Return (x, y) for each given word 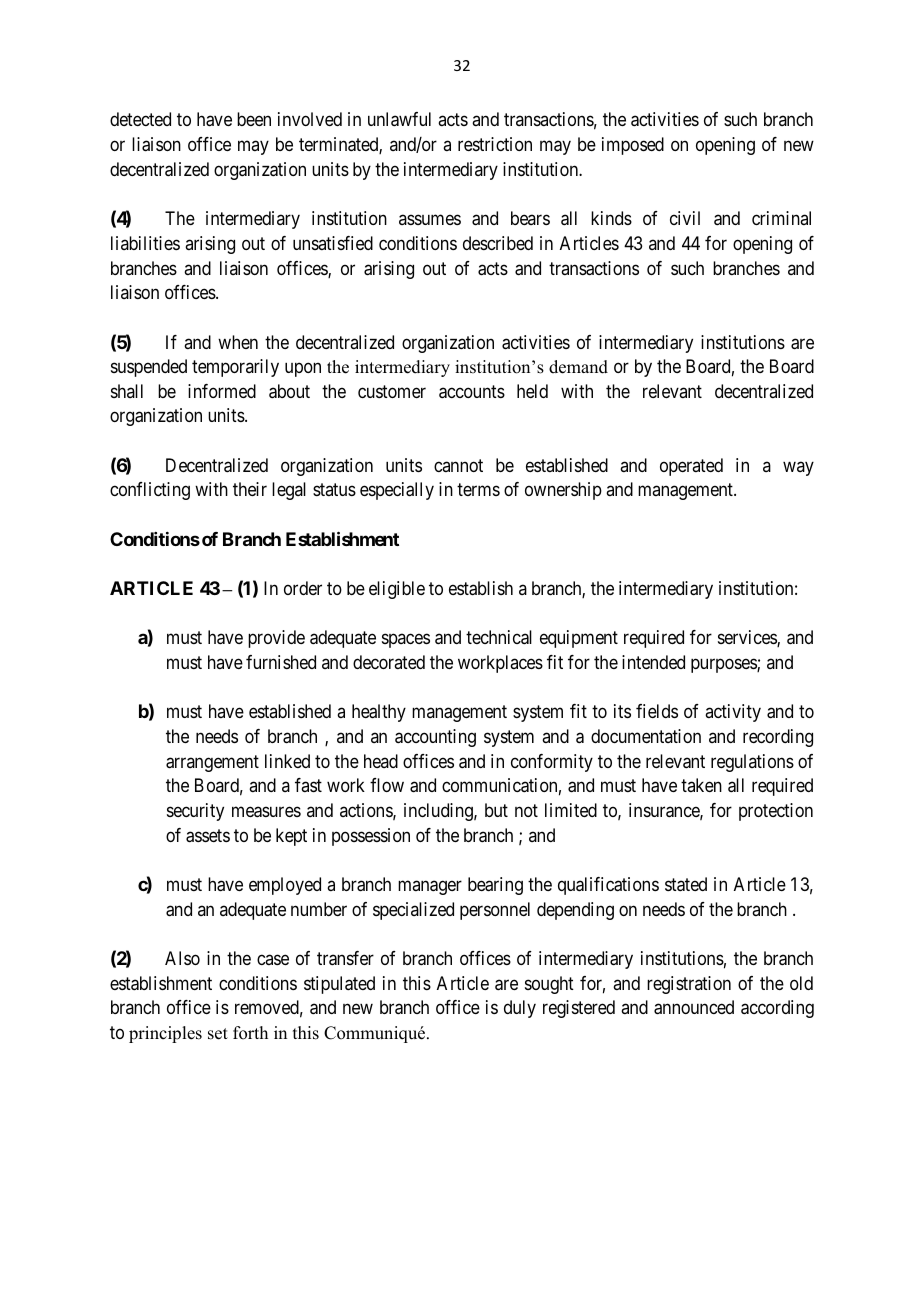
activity (733, 713)
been (254, 119)
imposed (633, 146)
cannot (458, 465)
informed (222, 391)
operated (691, 467)
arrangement (212, 763)
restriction (495, 144)
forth (250, 1033)
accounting (435, 738)
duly (520, 1009)
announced (694, 1007)
